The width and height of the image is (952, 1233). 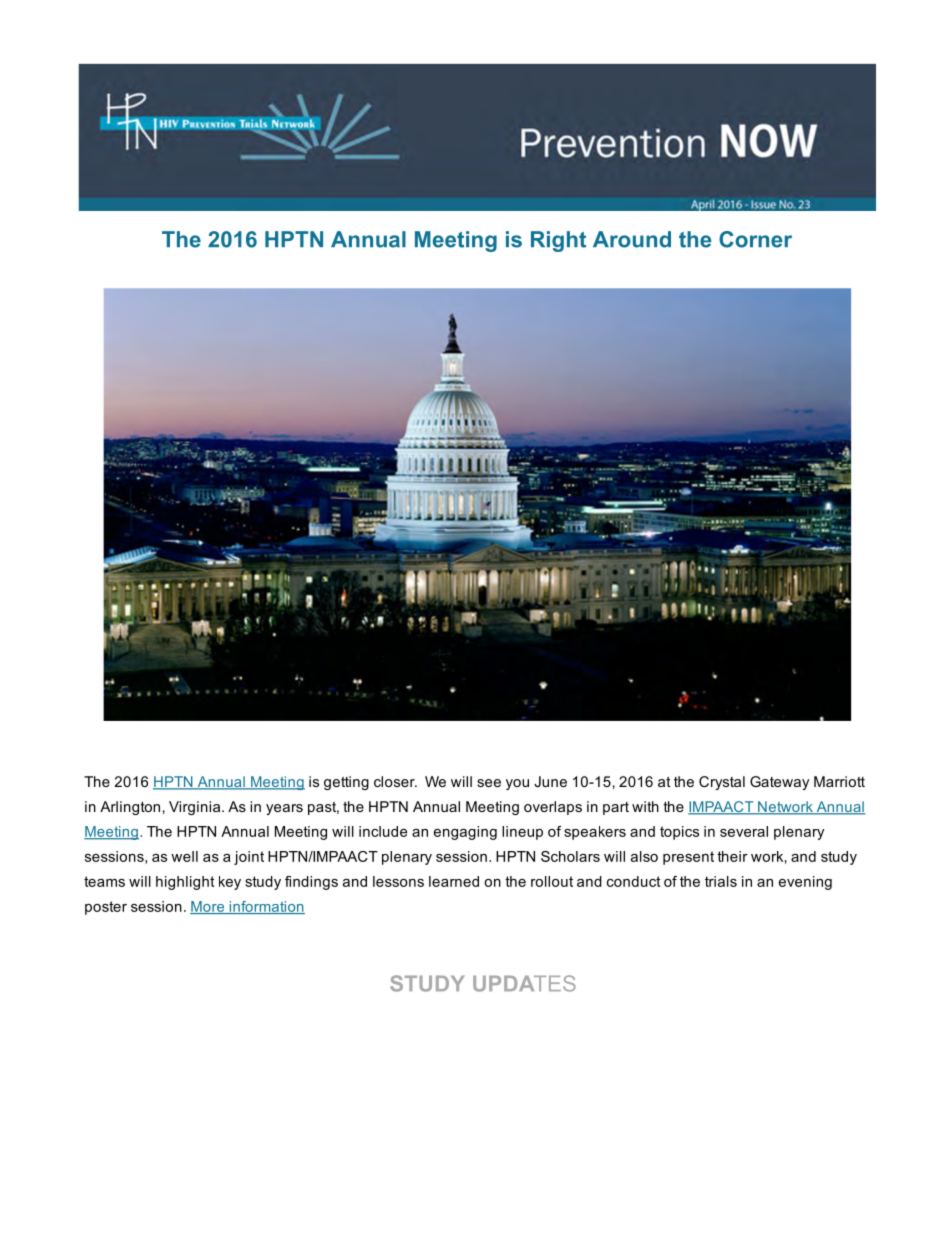 What do you see at coordinates (524, 983) in the image?
I see `UPDATES` at bounding box center [524, 983].
